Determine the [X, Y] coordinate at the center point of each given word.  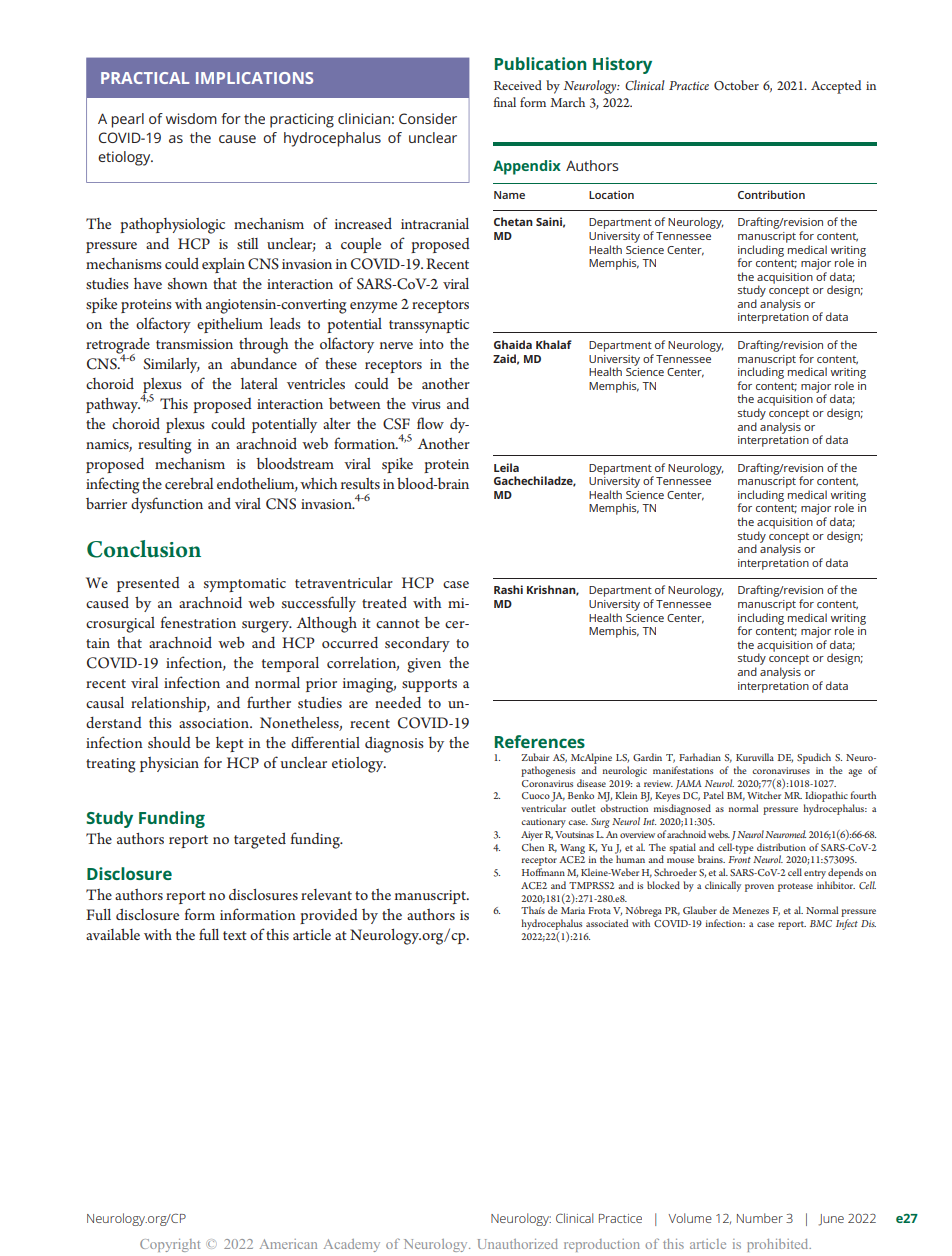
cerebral [189, 483]
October [736, 85]
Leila [506, 467]
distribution [781, 847]
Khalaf [554, 344]
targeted [260, 840]
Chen [533, 847]
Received [518, 85]
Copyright [170, 1245]
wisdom [191, 118]
